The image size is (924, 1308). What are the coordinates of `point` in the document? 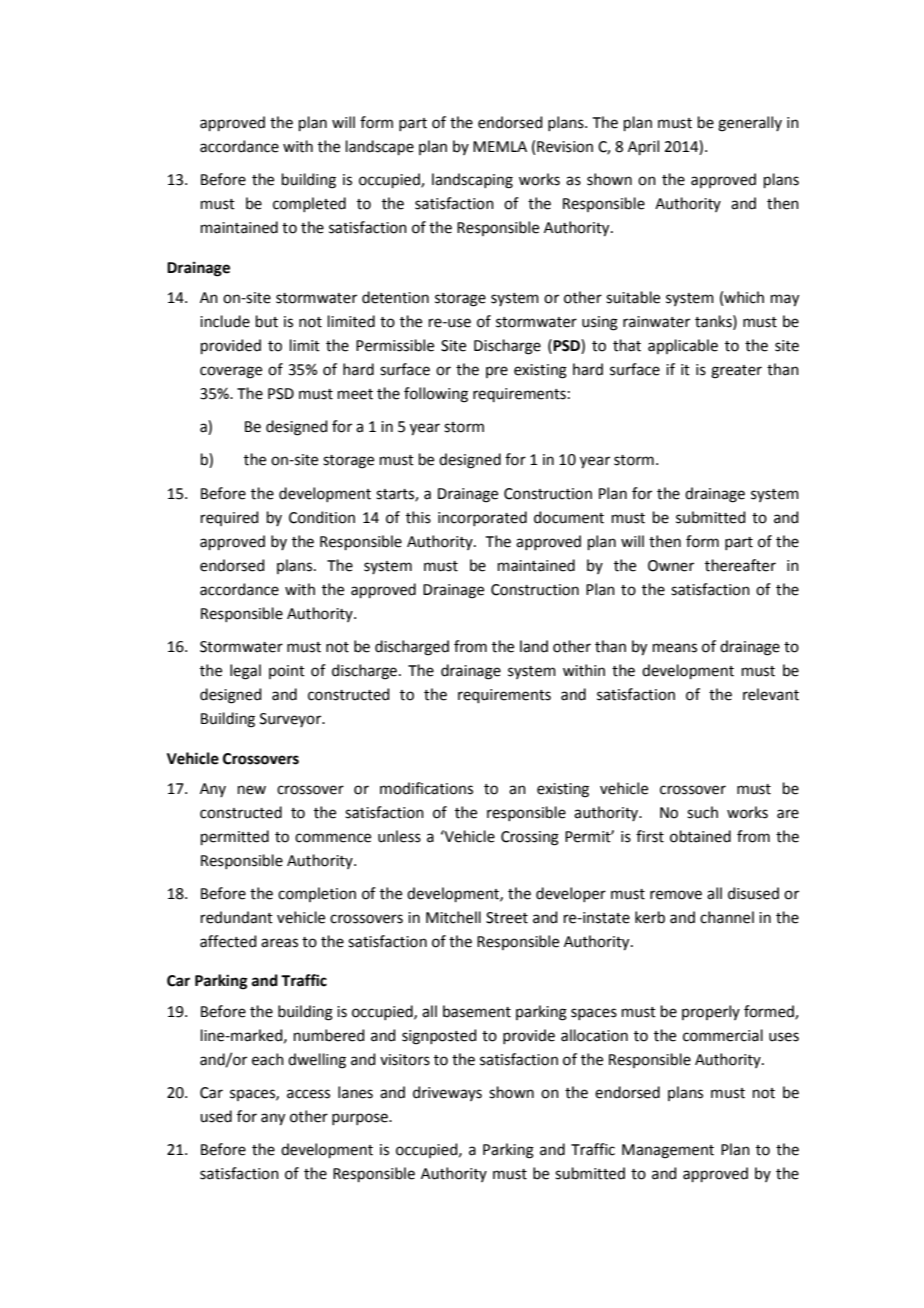 It's located at (287, 672).
